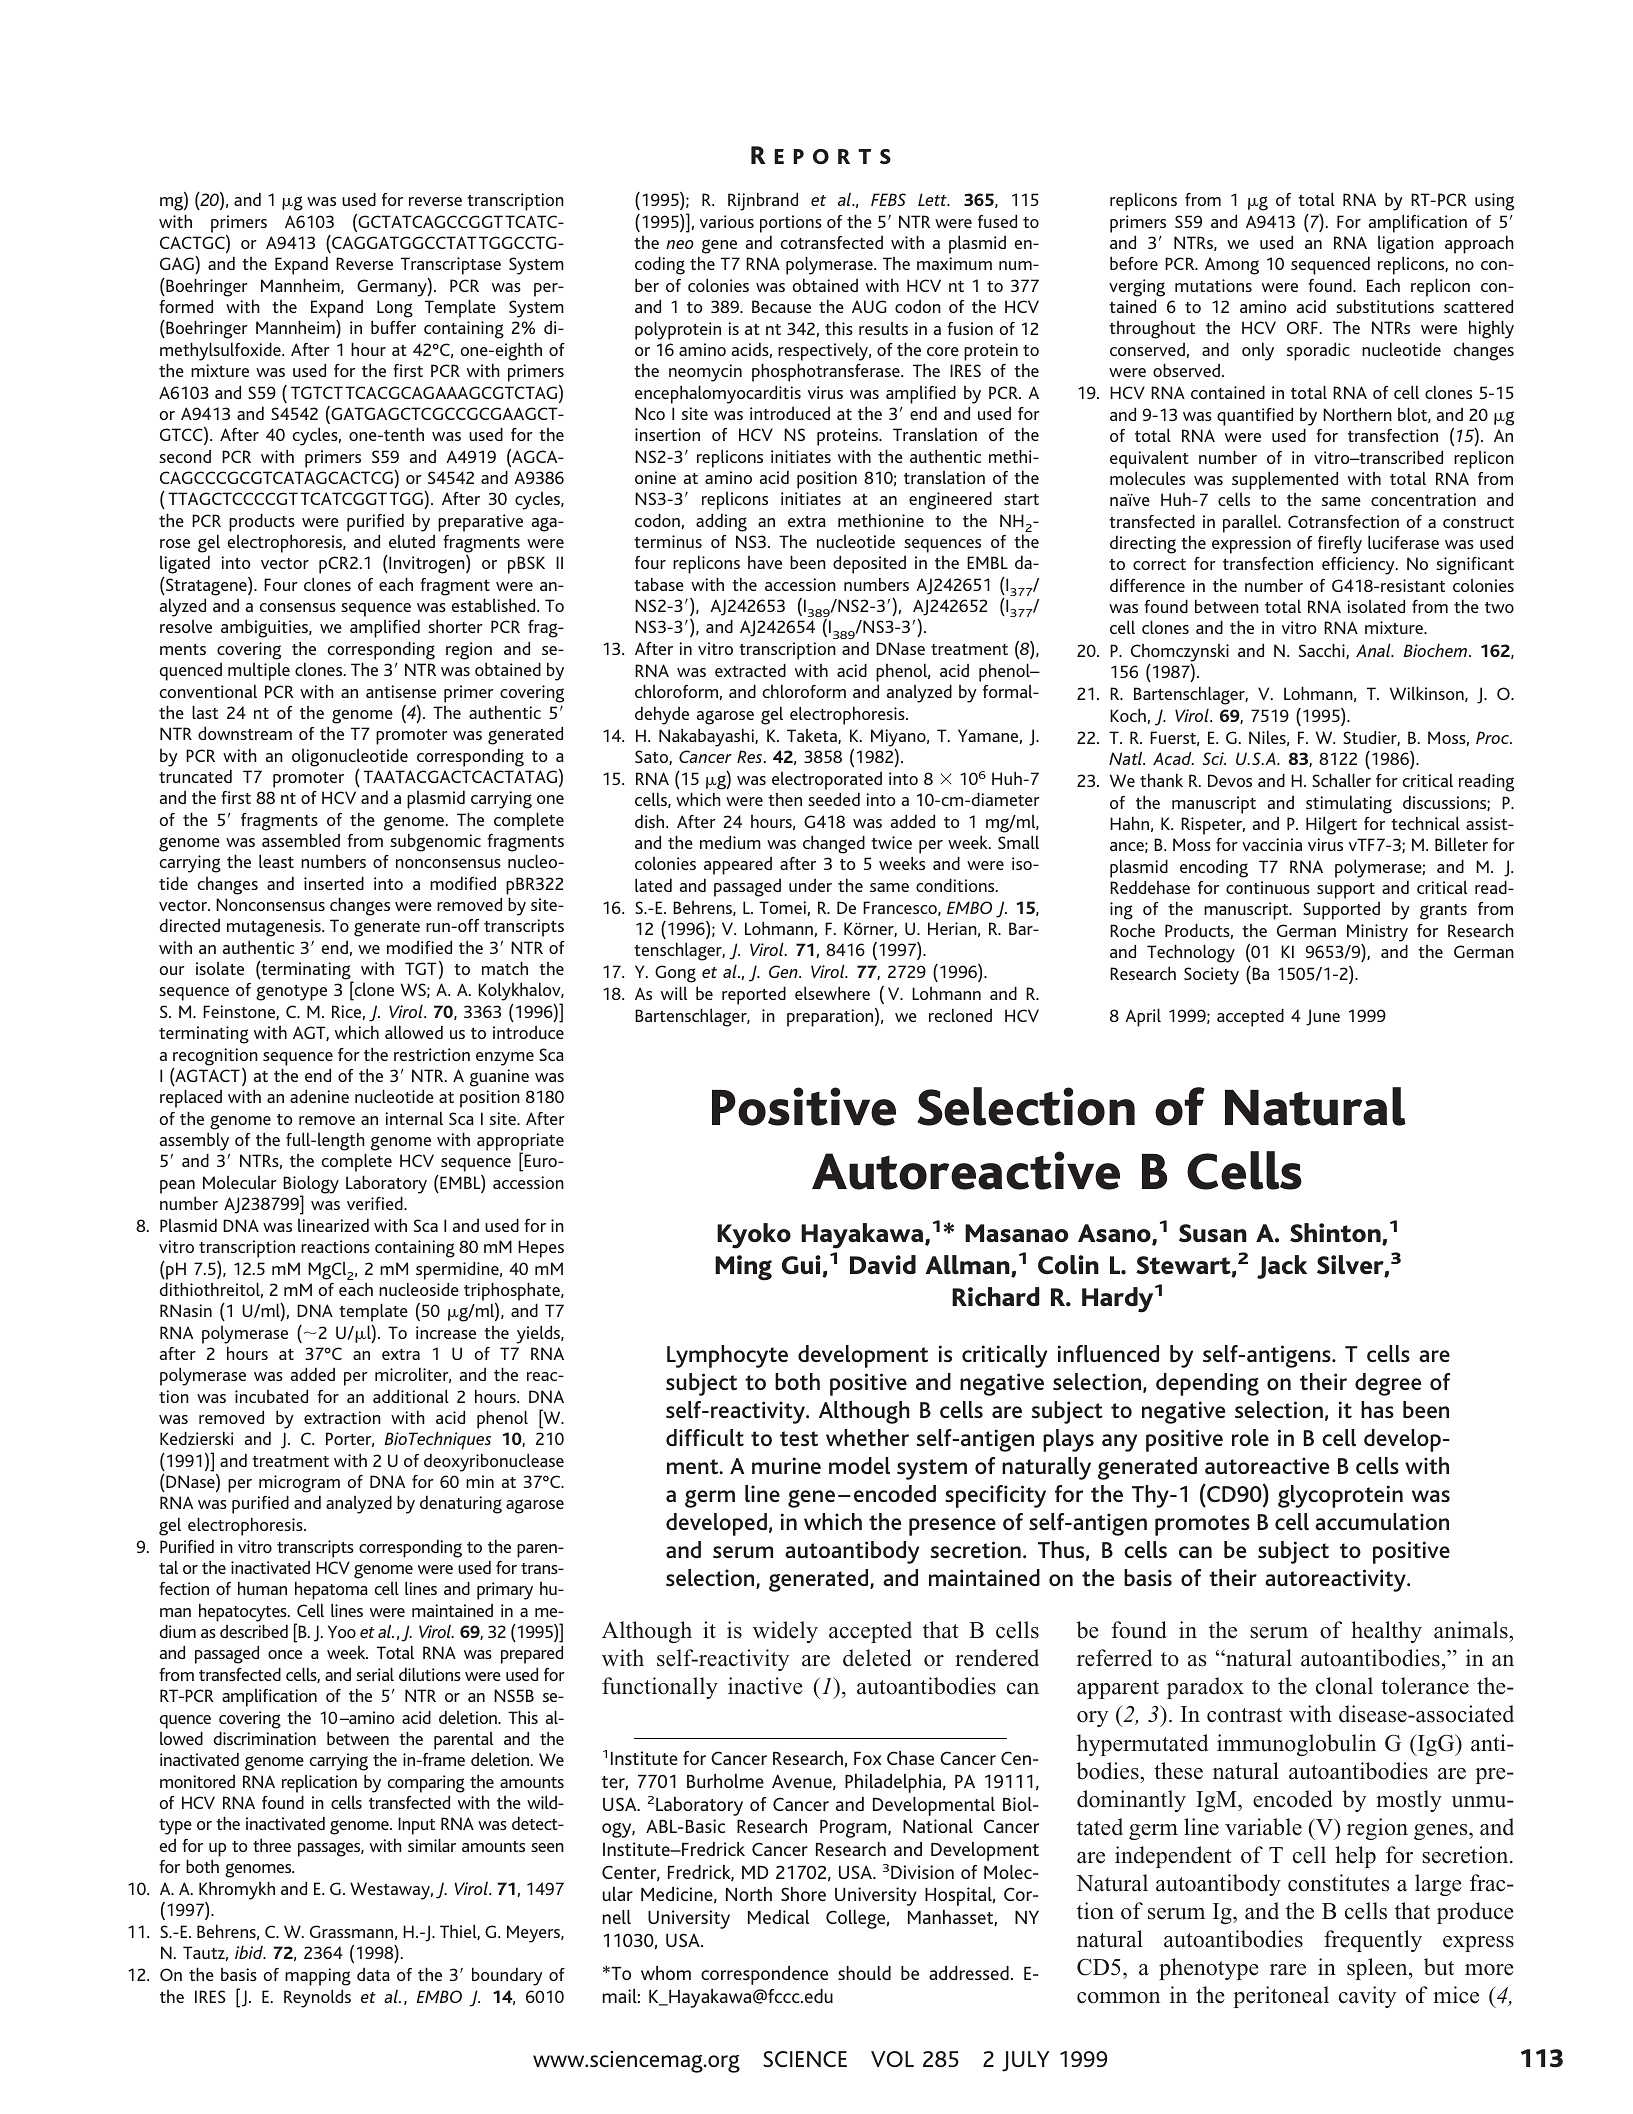 This screenshot has height=2114, width=1633. I want to click on Reynolds, so click(317, 1998).
